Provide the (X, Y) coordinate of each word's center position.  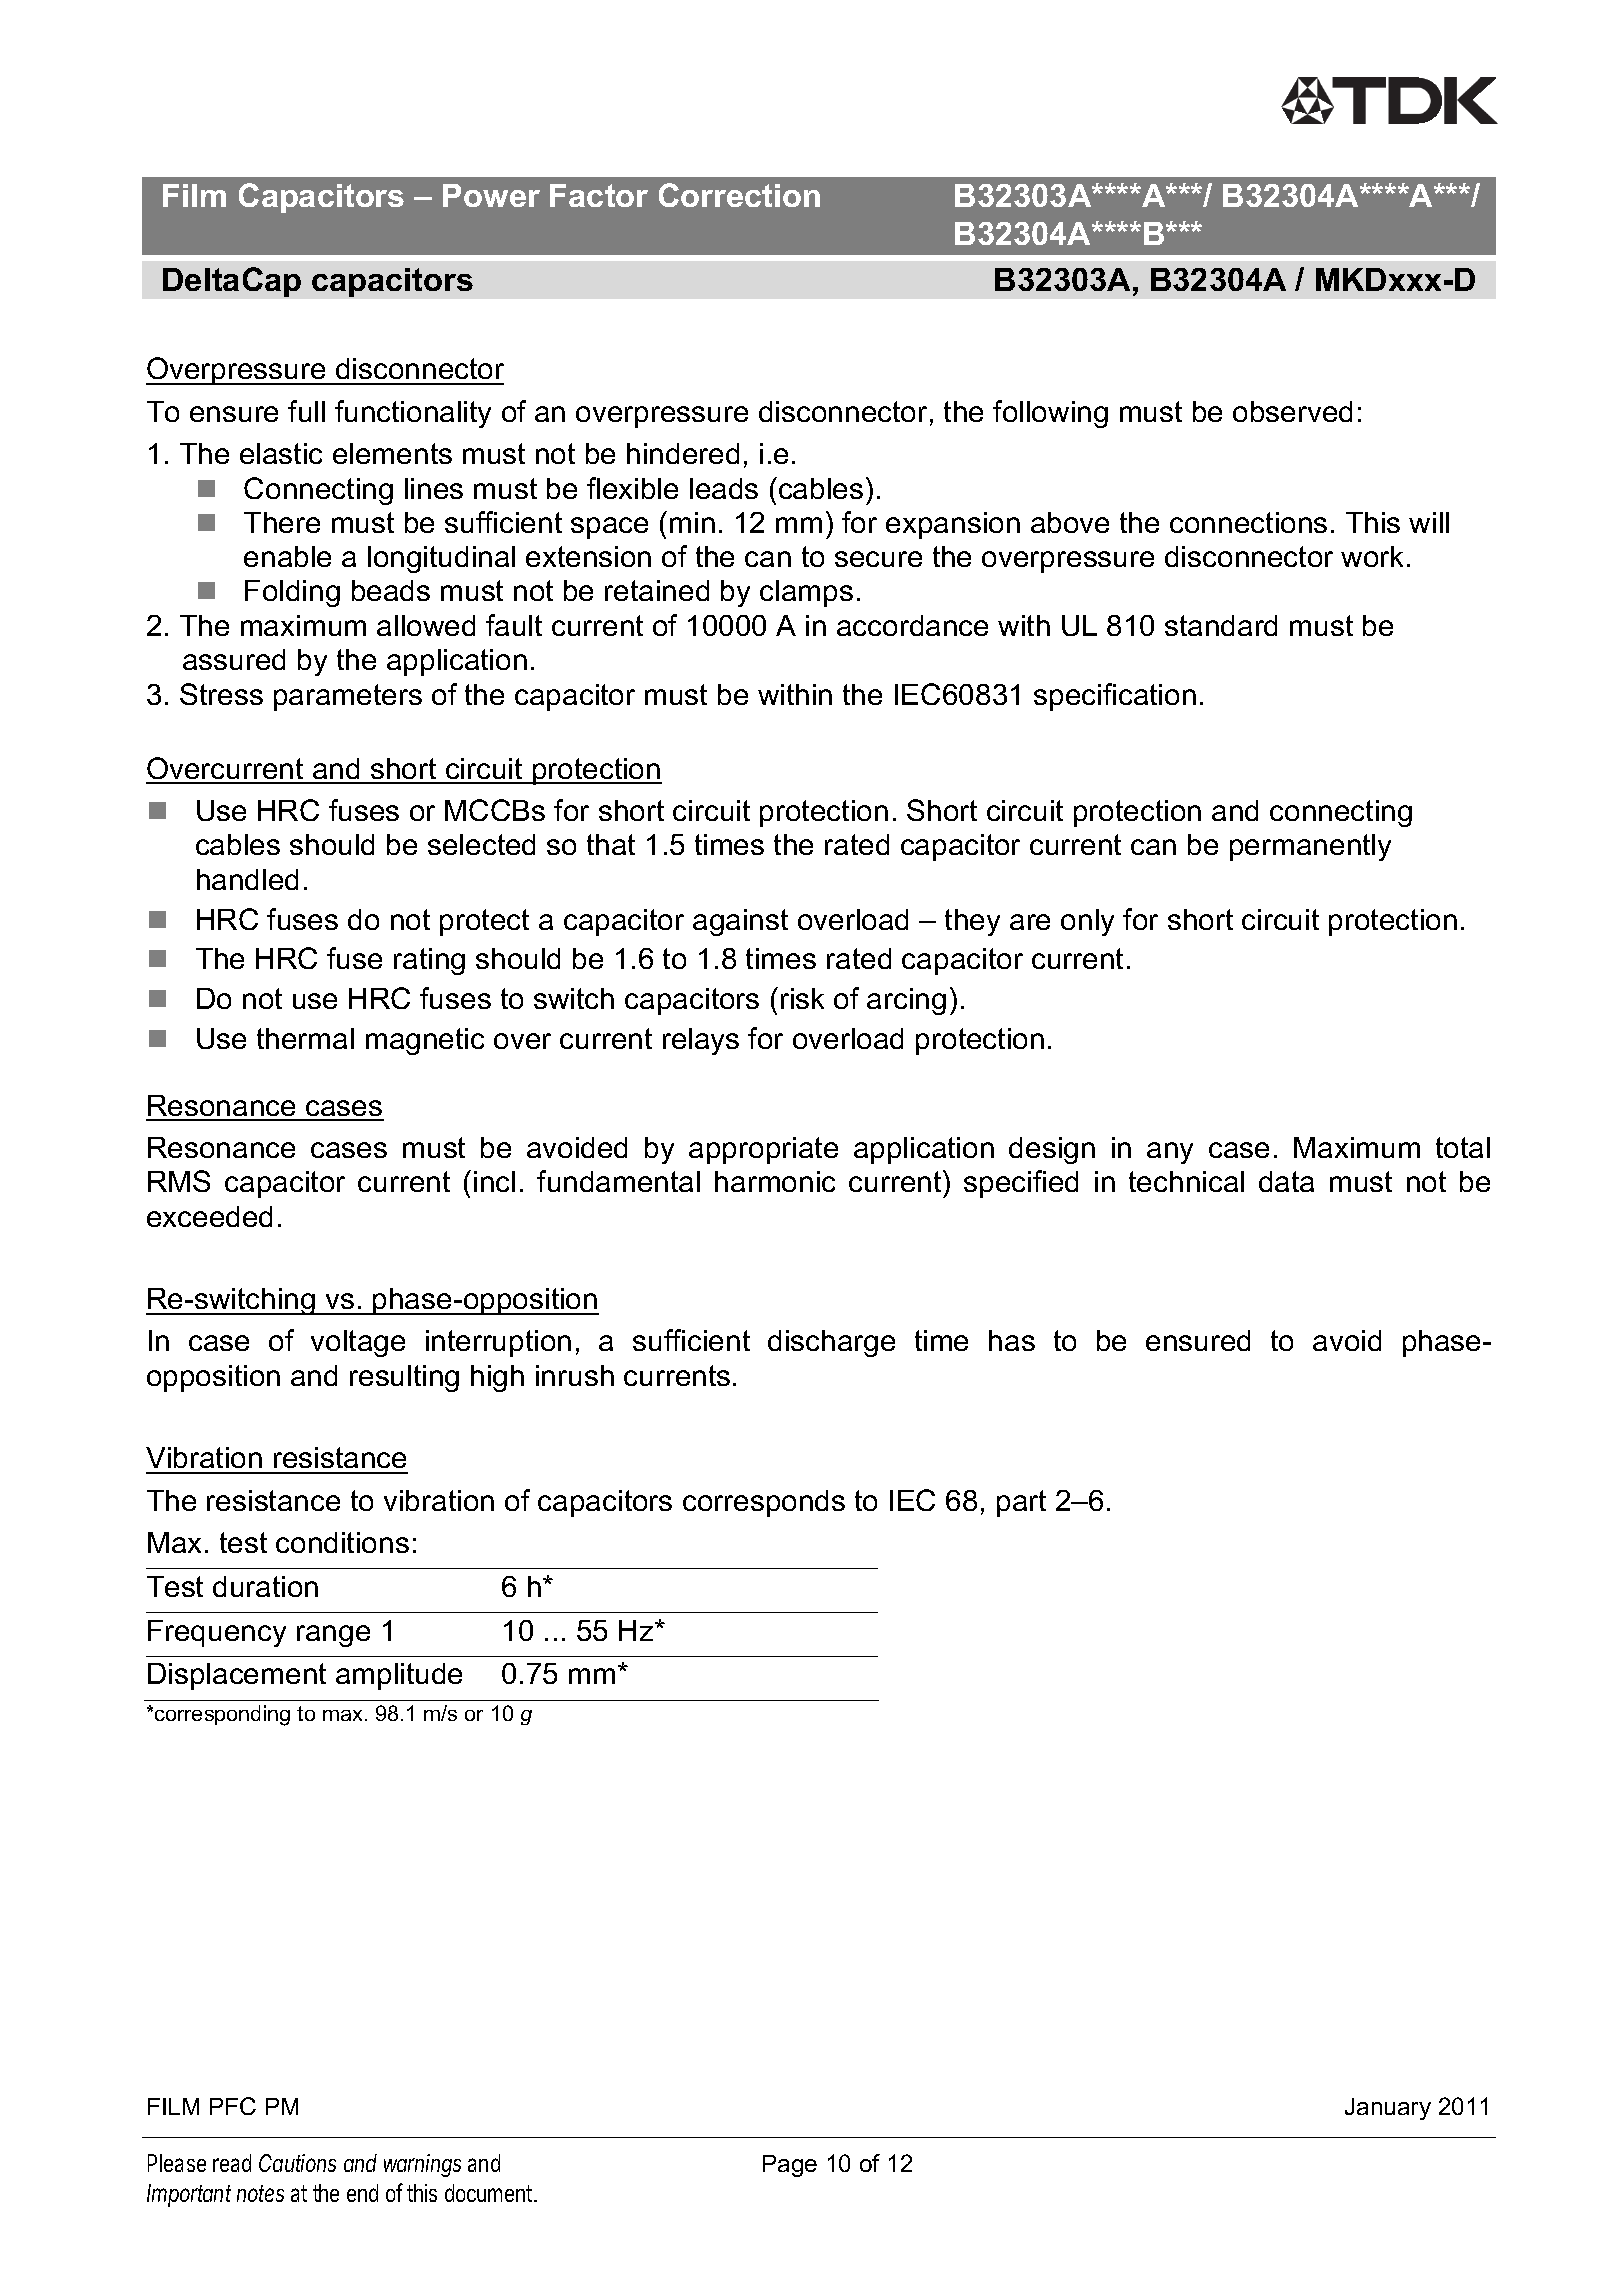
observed (1292, 411)
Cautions (297, 2163)
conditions (342, 1542)
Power (491, 195)
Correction (739, 195)
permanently (1310, 847)
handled (247, 879)
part (1021, 1503)
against (740, 922)
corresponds (764, 1503)
